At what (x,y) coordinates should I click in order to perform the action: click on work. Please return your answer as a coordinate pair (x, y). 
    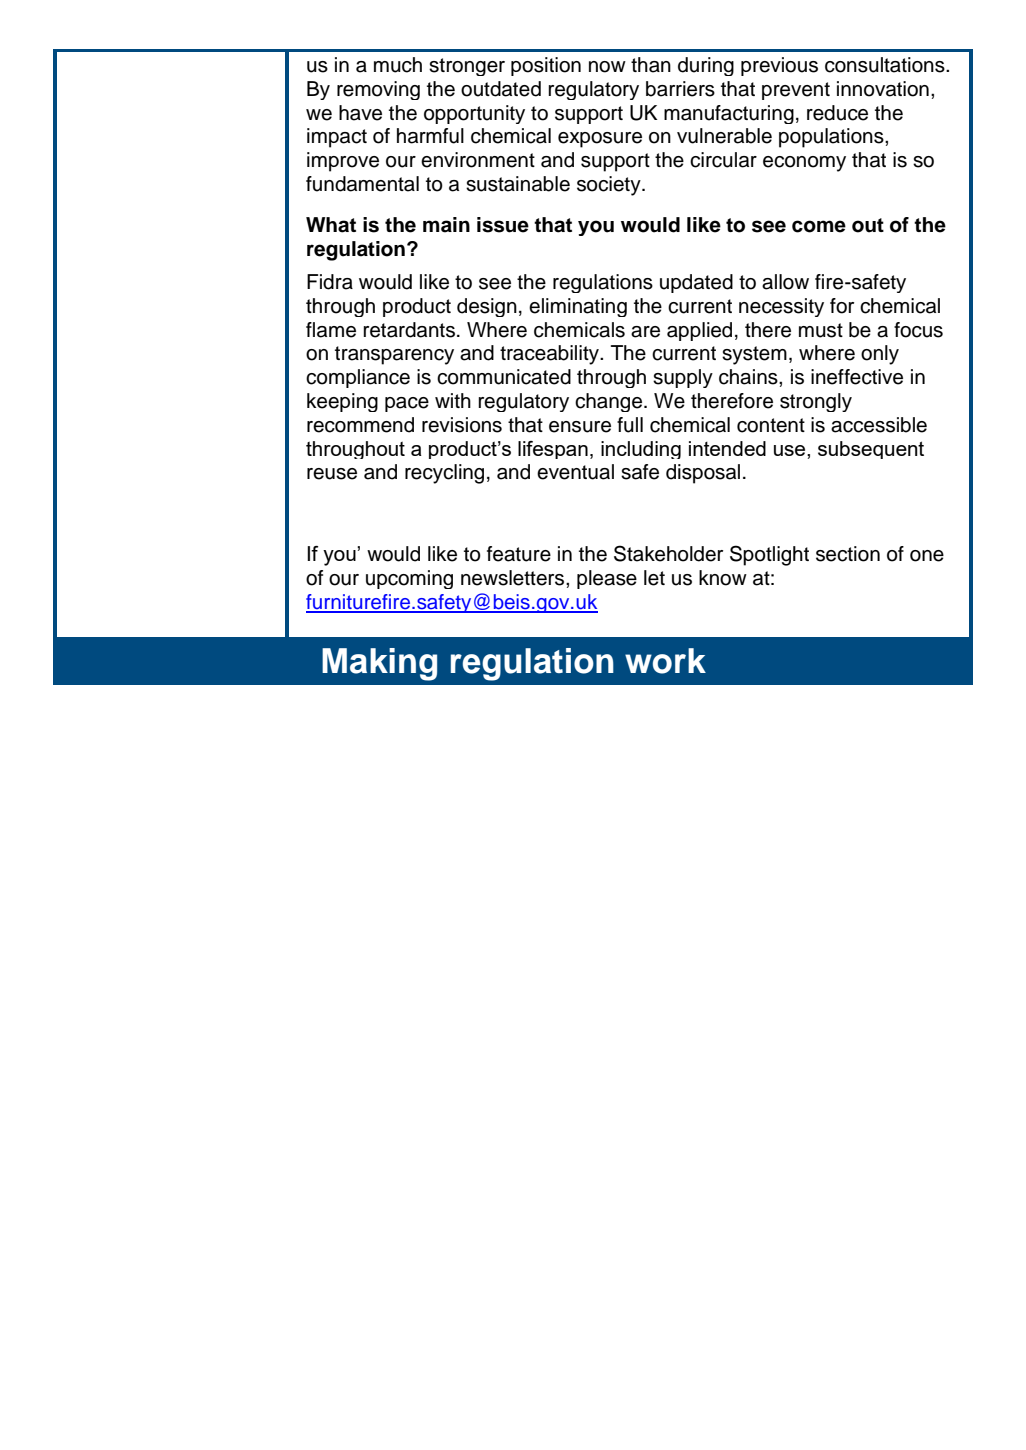
    Looking at the image, I should click on (665, 661).
